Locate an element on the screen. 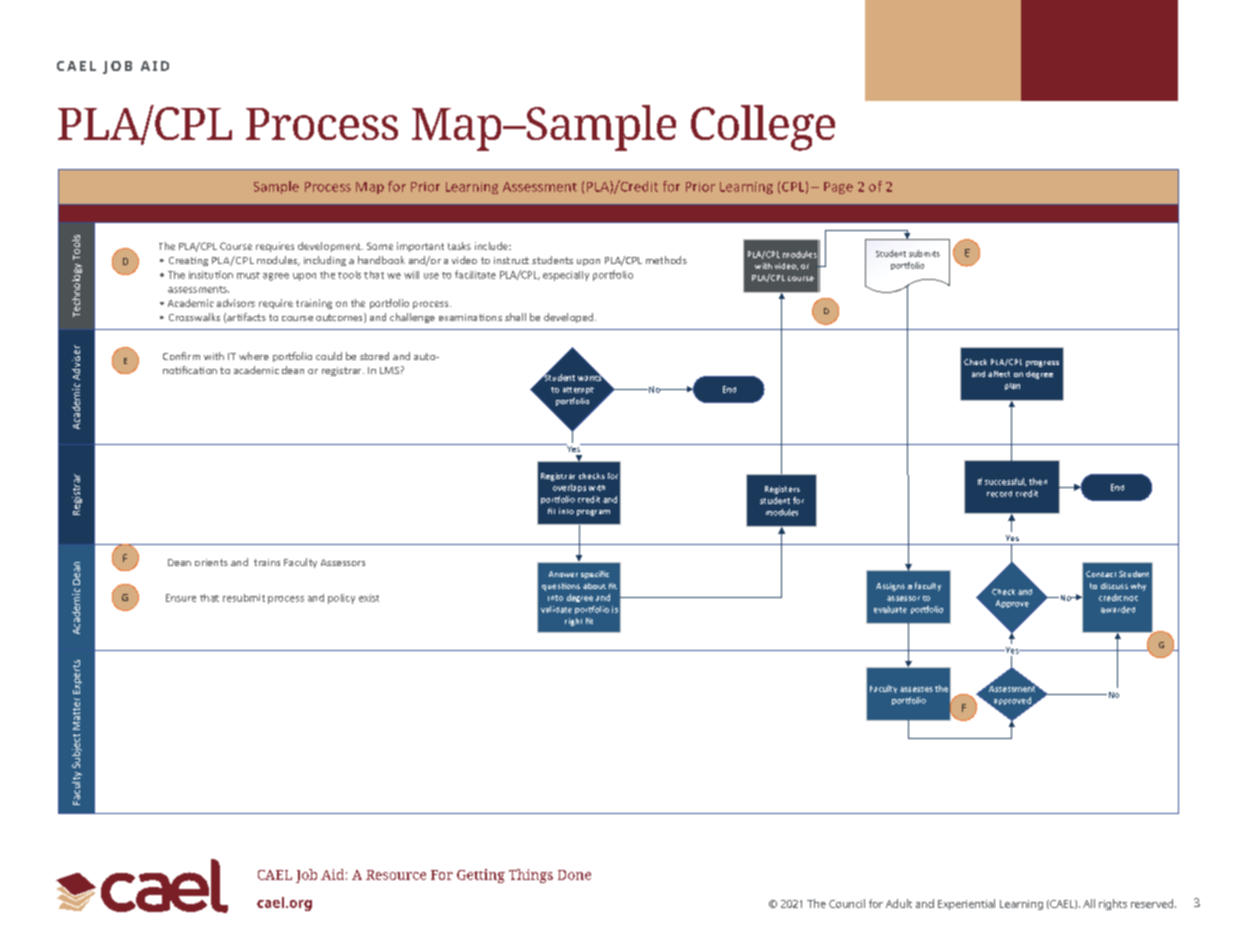 The width and height of the screenshot is (1233, 952). Resource is located at coordinates (396, 875).
